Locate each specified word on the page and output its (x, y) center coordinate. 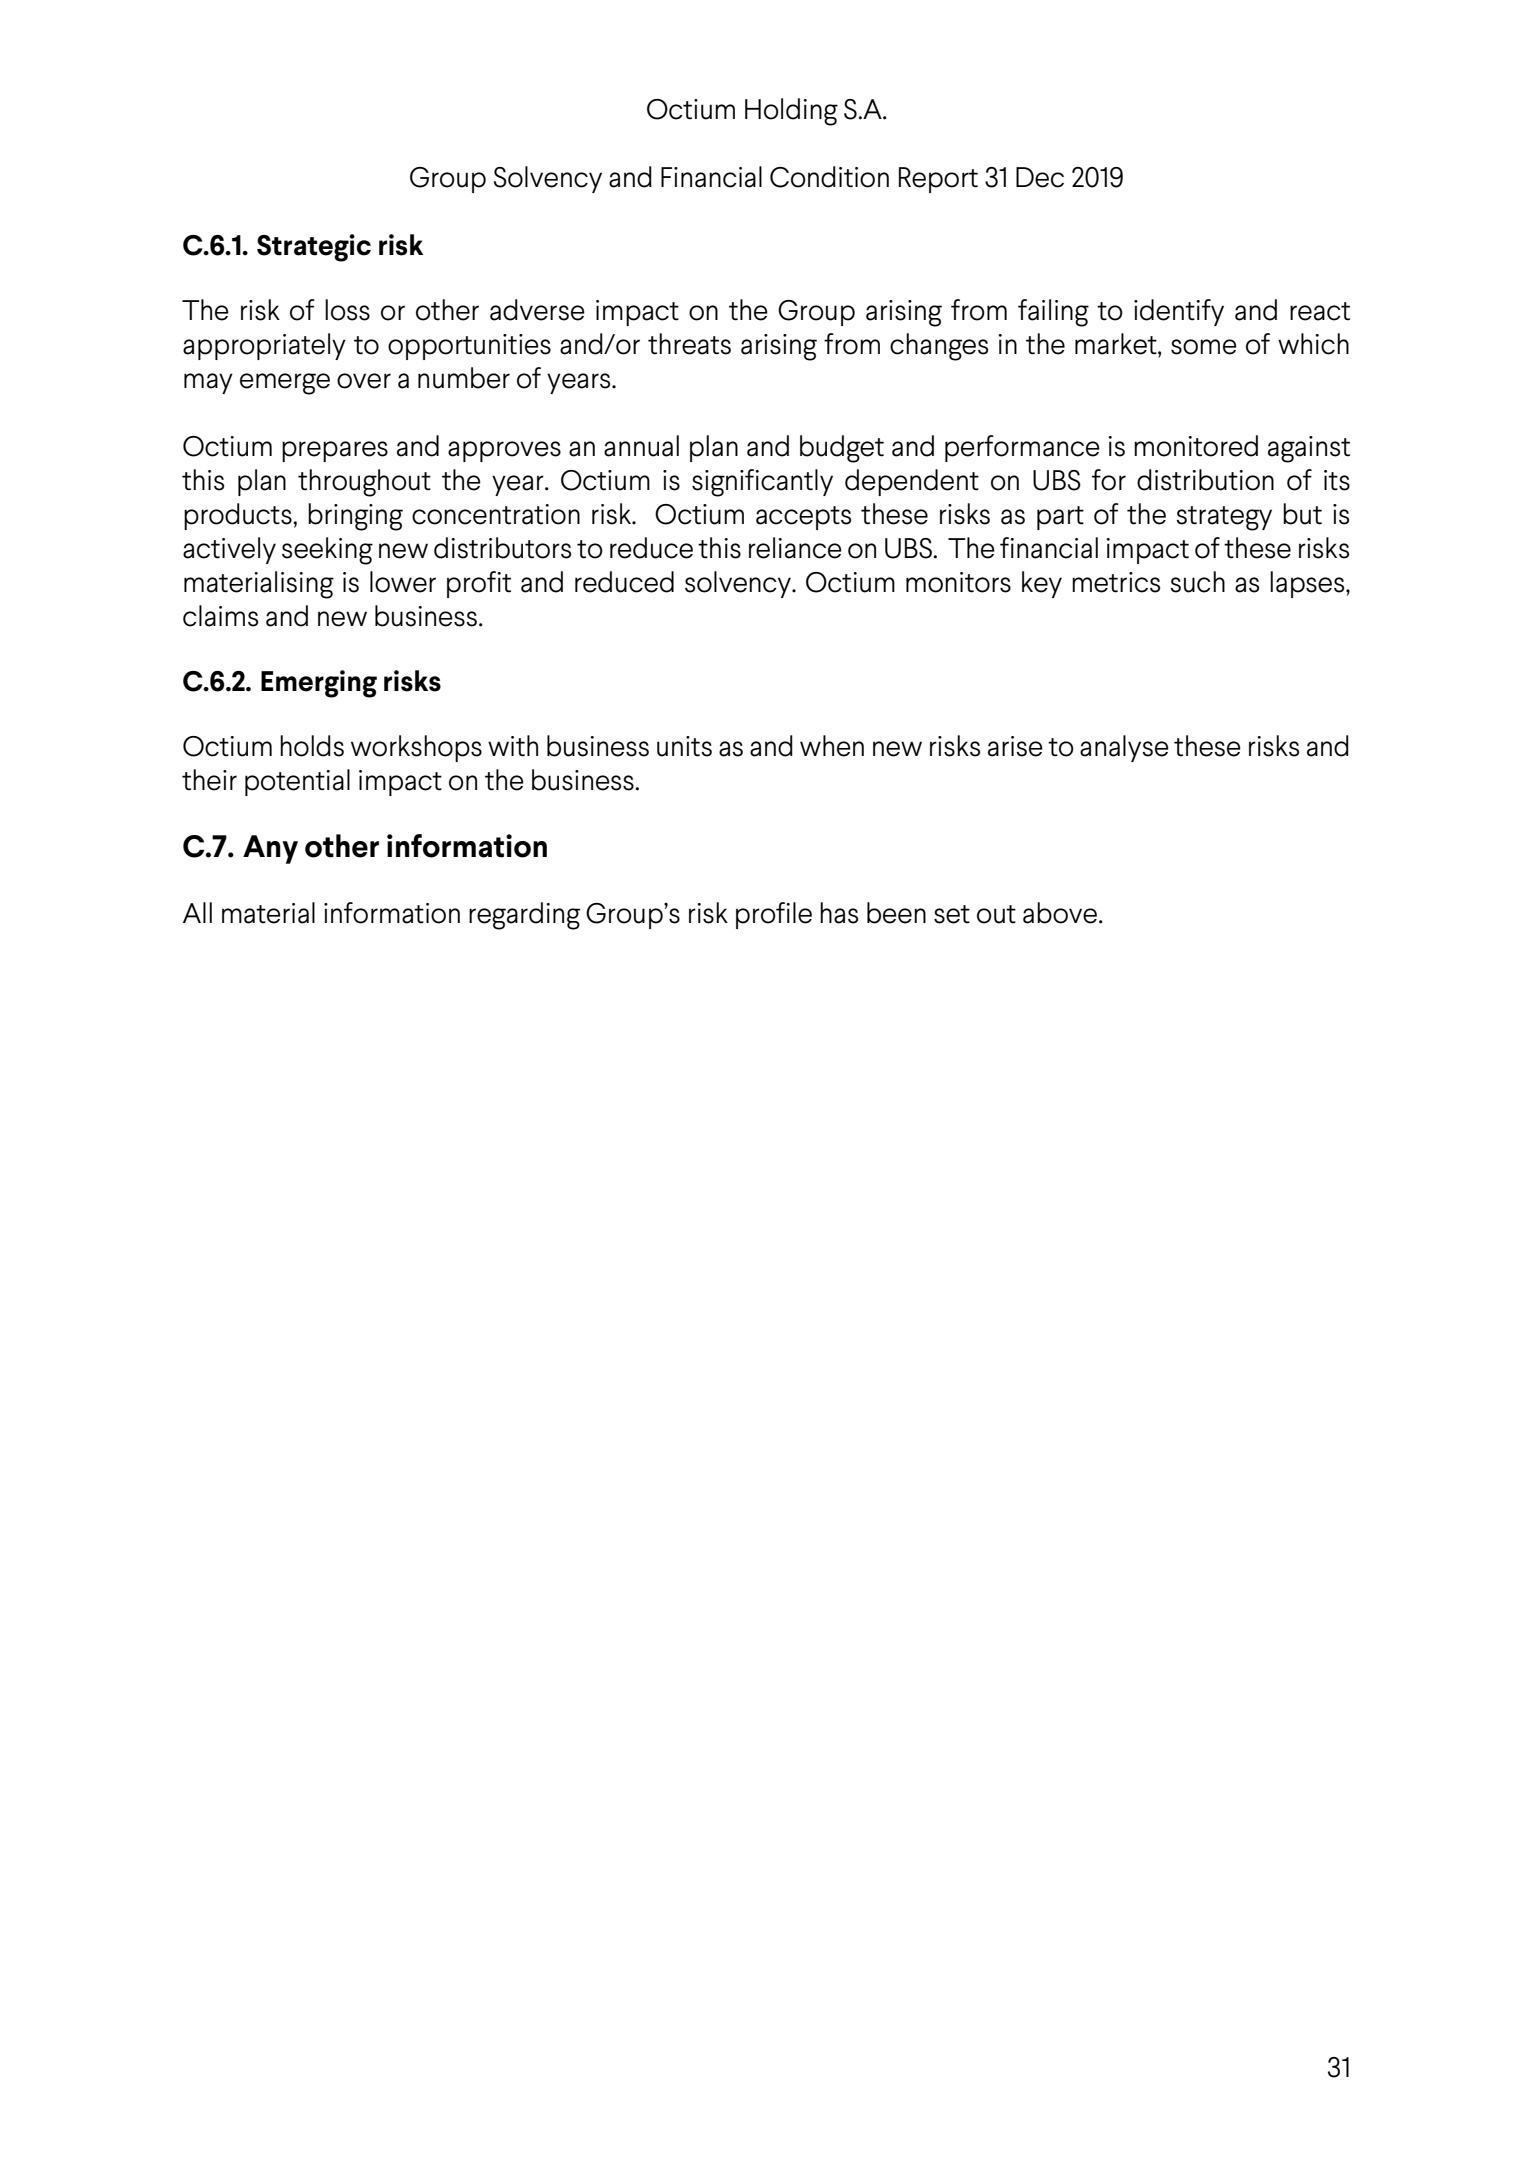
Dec (1040, 177)
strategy (1224, 518)
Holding (791, 112)
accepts (803, 518)
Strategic (314, 248)
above (1060, 913)
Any (270, 849)
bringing (355, 517)
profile (774, 915)
